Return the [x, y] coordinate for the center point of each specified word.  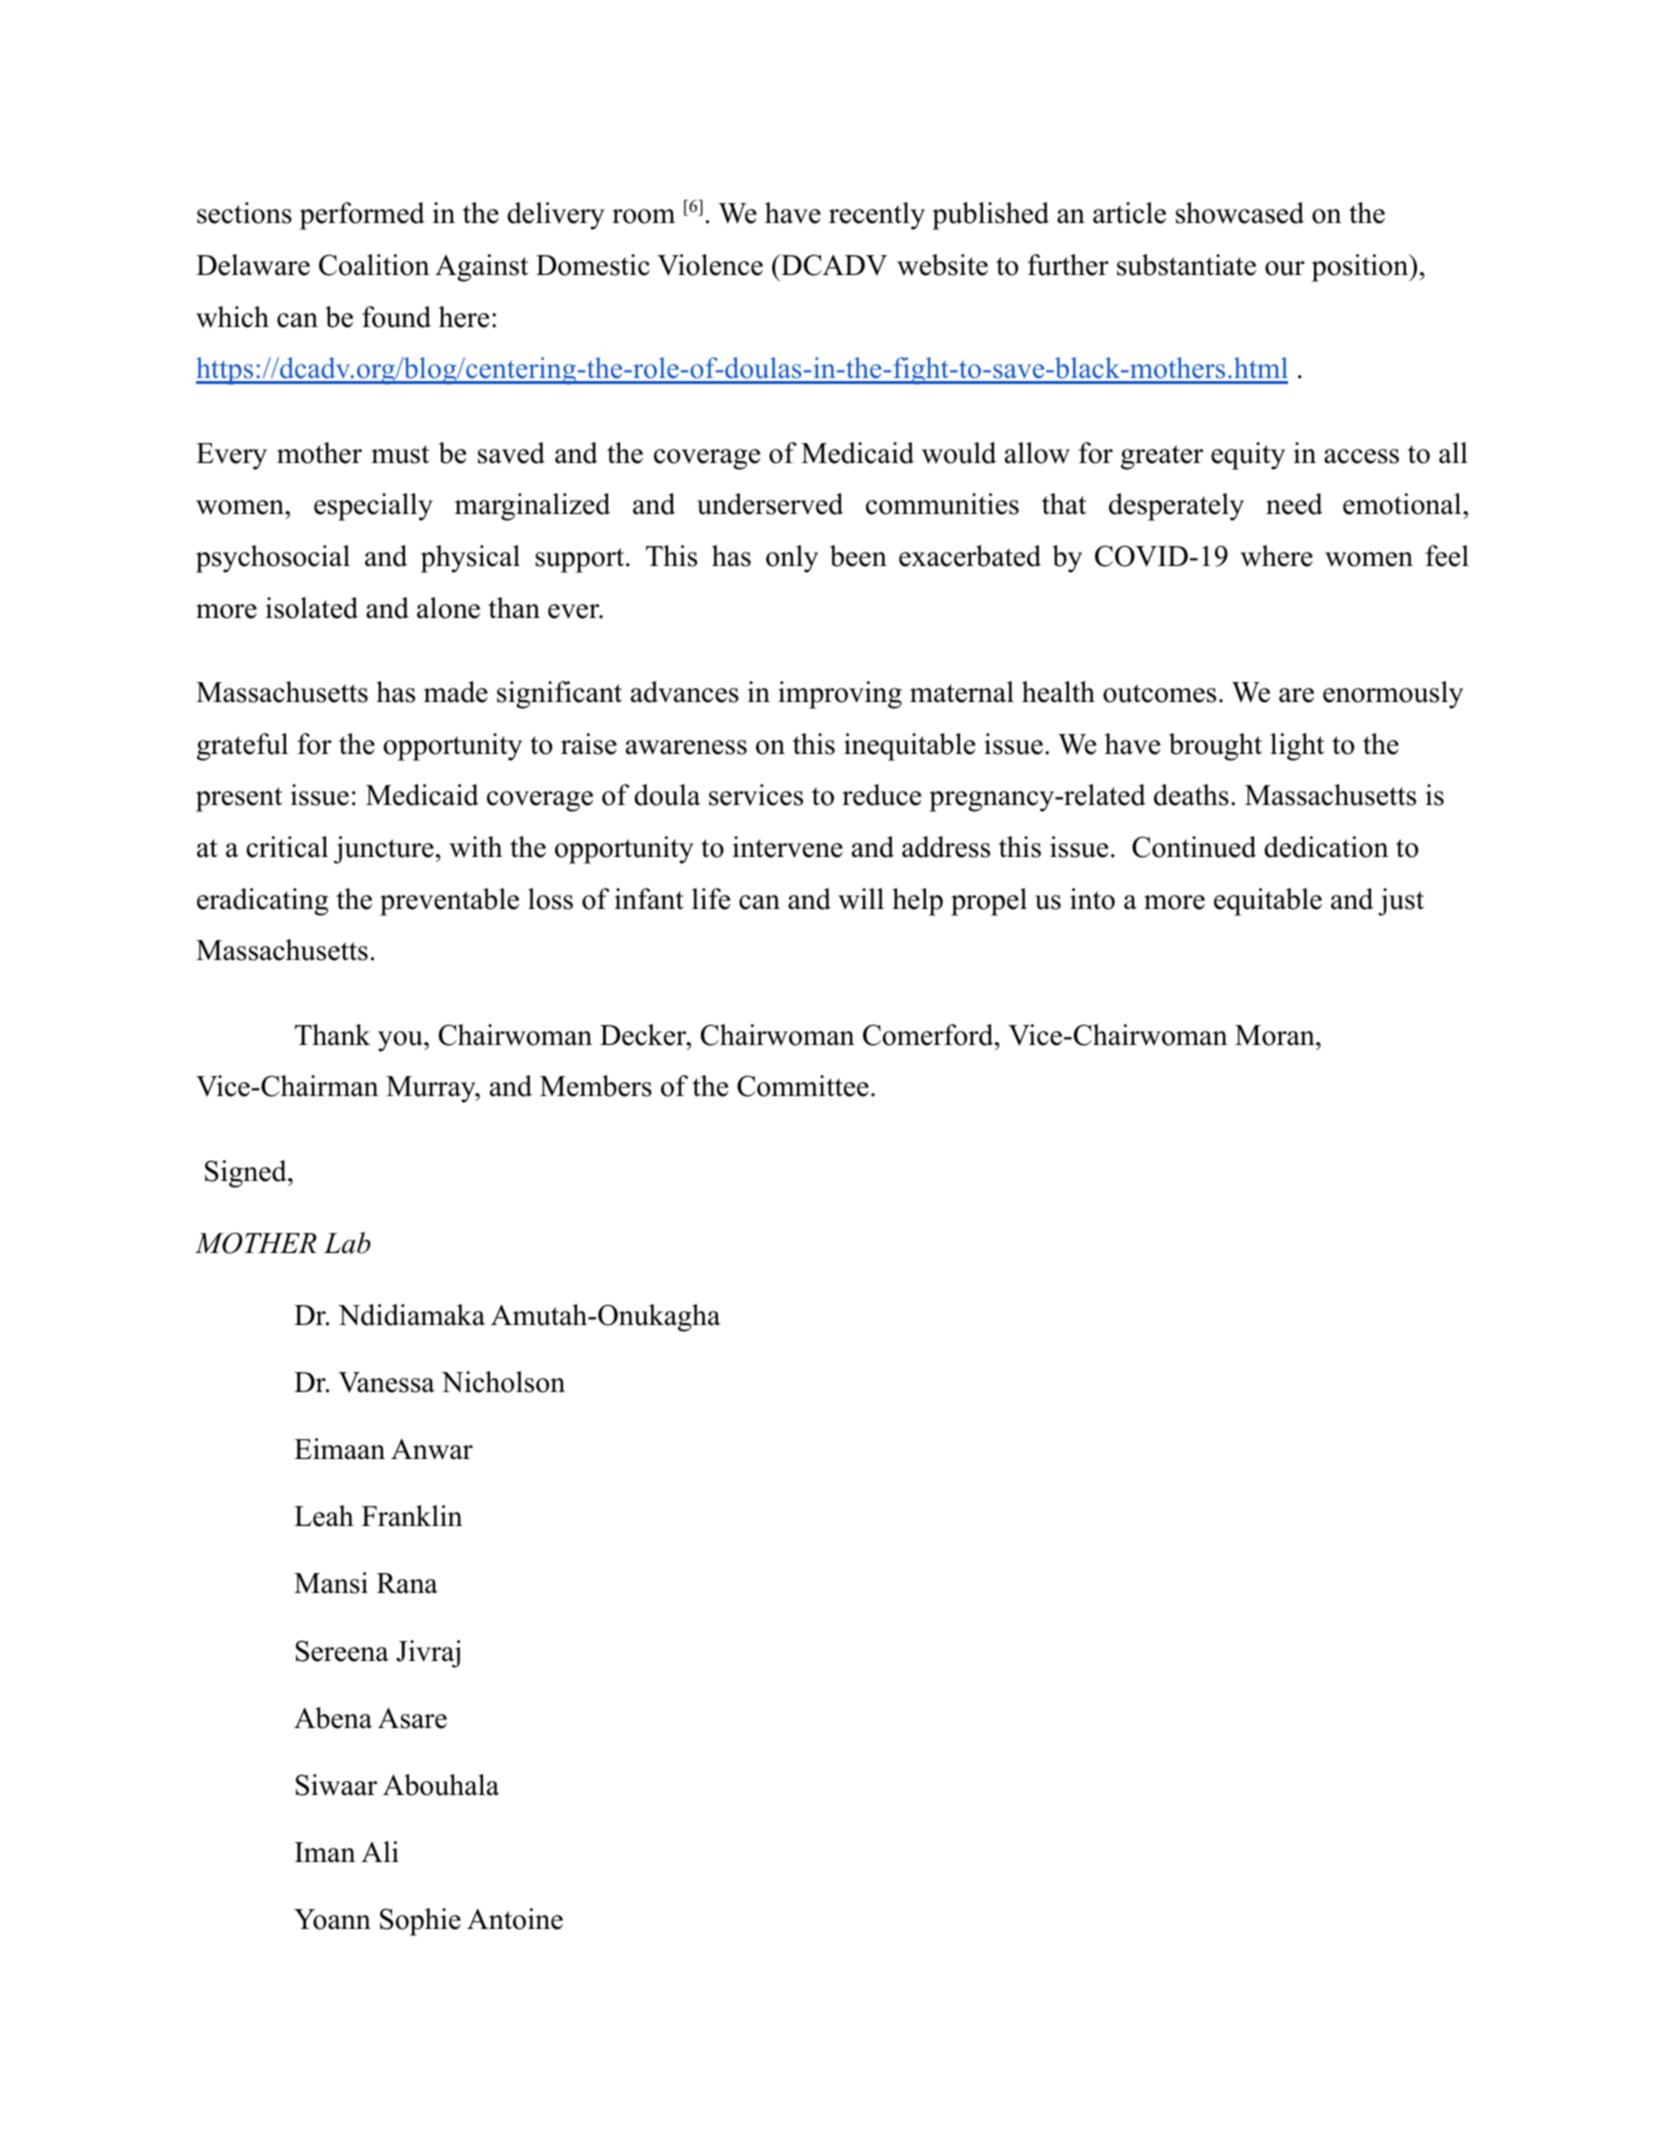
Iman [325, 1852]
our [1285, 268]
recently [877, 216]
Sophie [420, 1922]
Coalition [374, 265]
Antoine [515, 1919]
